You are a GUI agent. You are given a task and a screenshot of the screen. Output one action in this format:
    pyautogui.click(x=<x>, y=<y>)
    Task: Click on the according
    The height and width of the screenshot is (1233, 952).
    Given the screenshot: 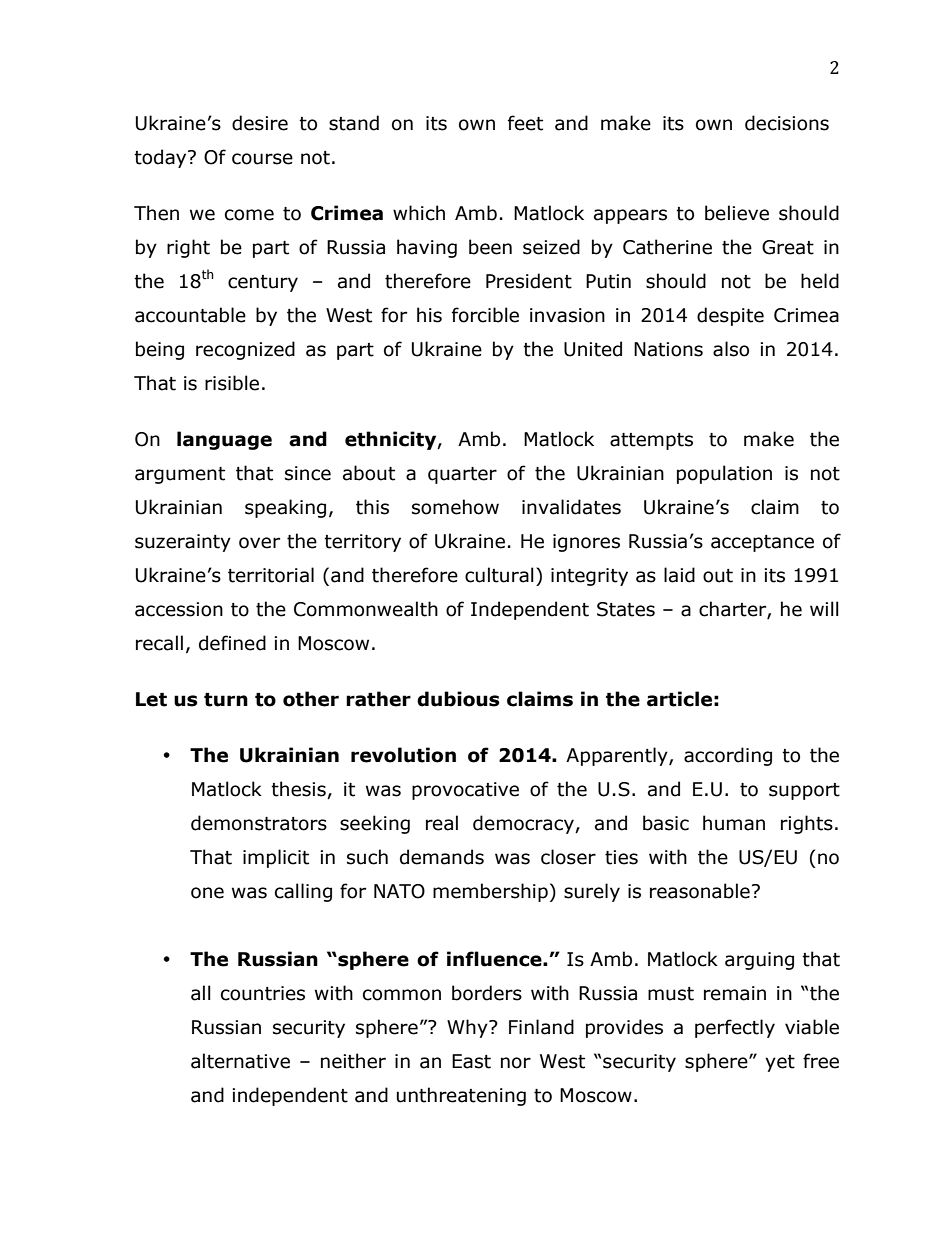 What is the action you would take?
    pyautogui.click(x=728, y=756)
